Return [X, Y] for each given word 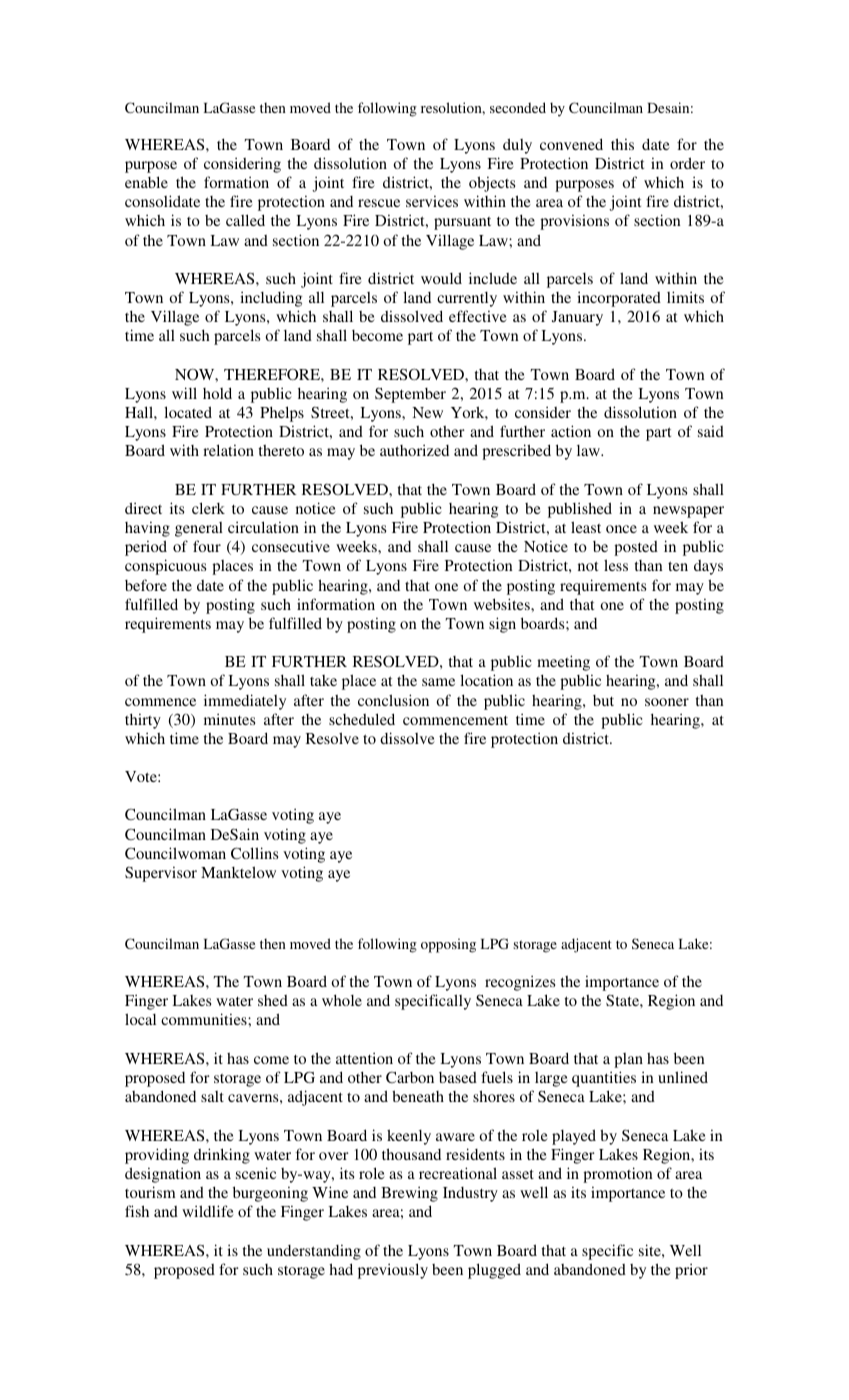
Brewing [409, 1194]
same [438, 682]
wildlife [208, 1211]
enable [146, 182]
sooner [667, 702]
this [622, 144]
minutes [229, 719]
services [432, 201]
